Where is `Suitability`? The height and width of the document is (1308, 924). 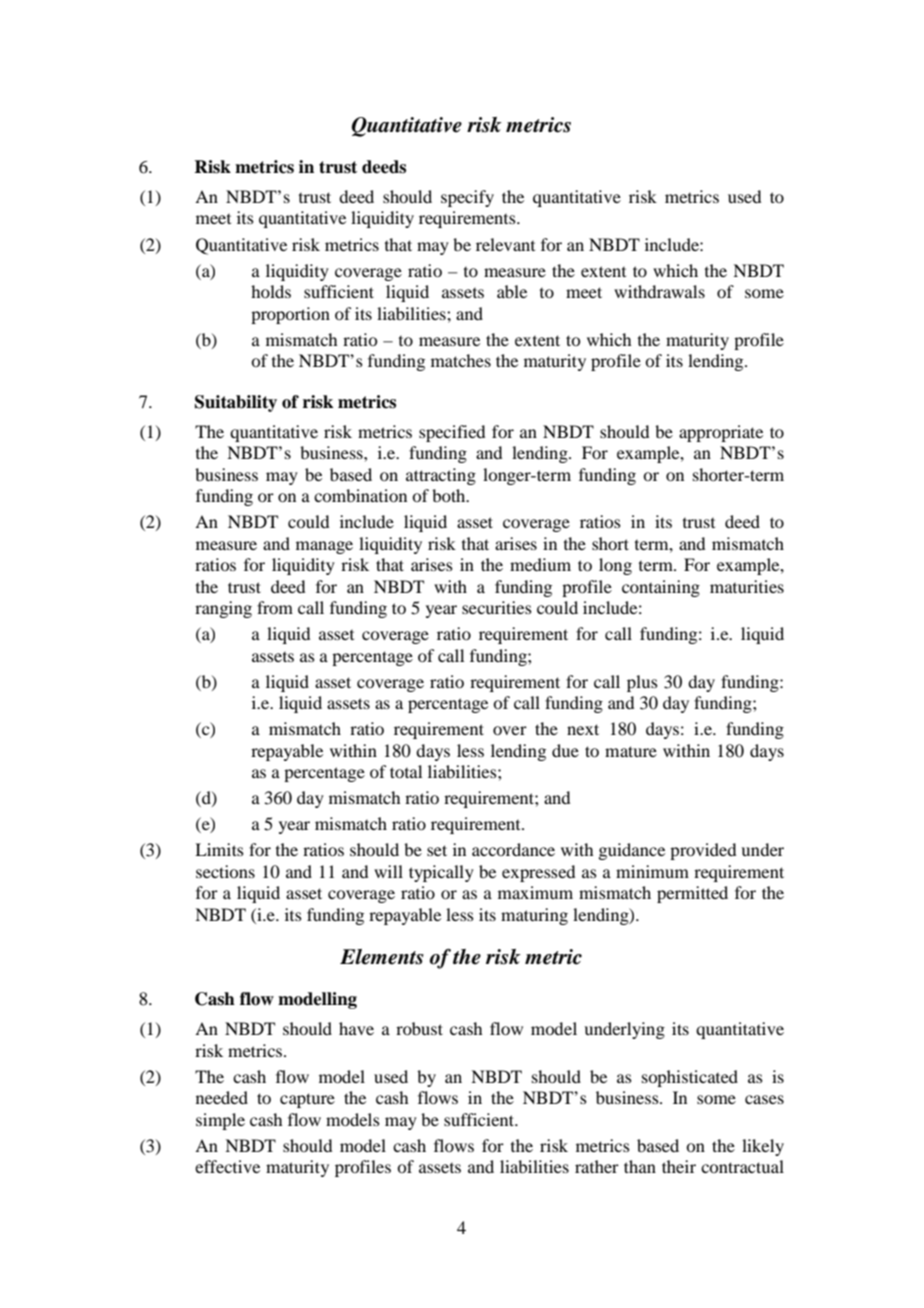 Suitability is located at coordinates (236, 403).
